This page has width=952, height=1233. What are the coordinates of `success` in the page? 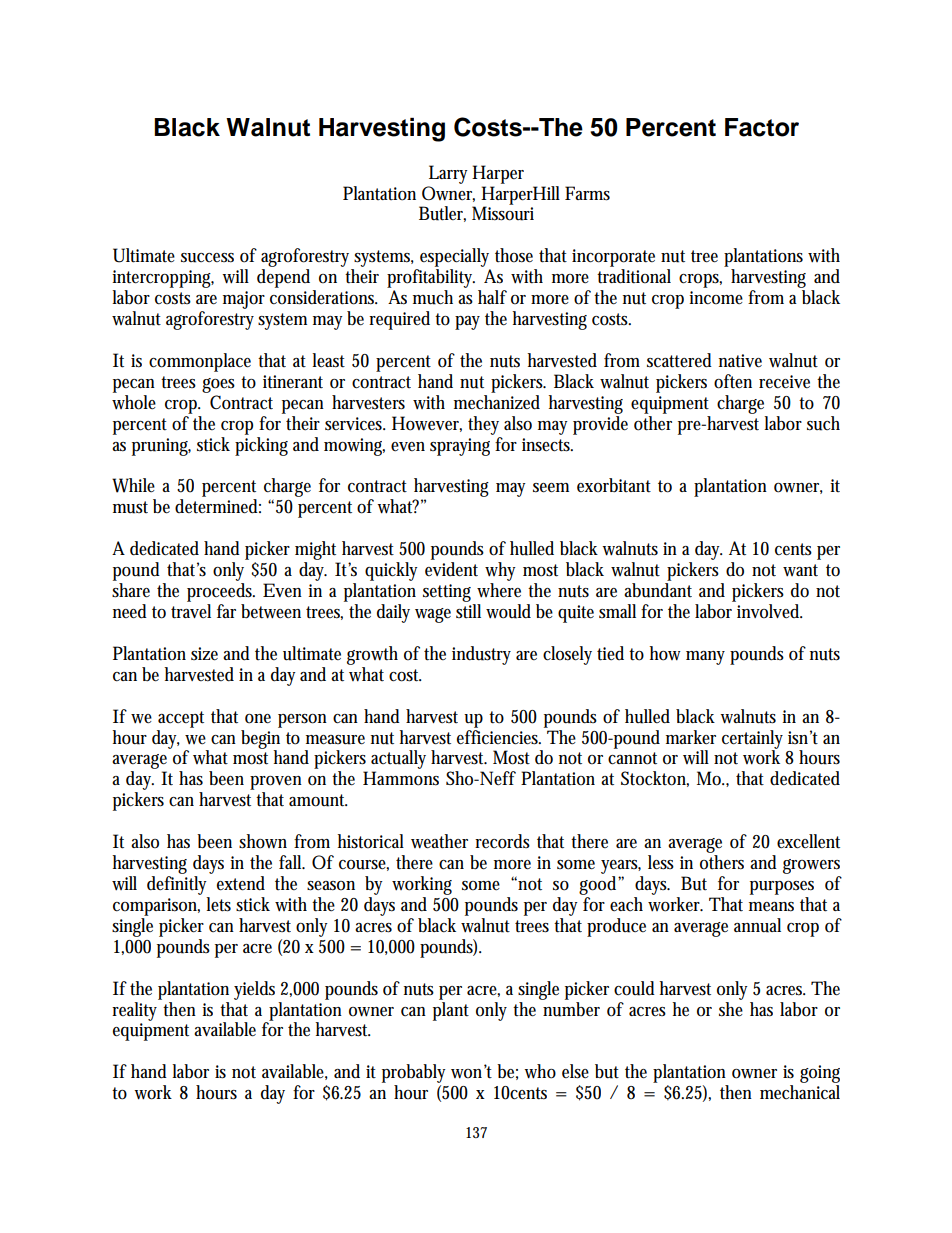 It's located at (207, 258).
